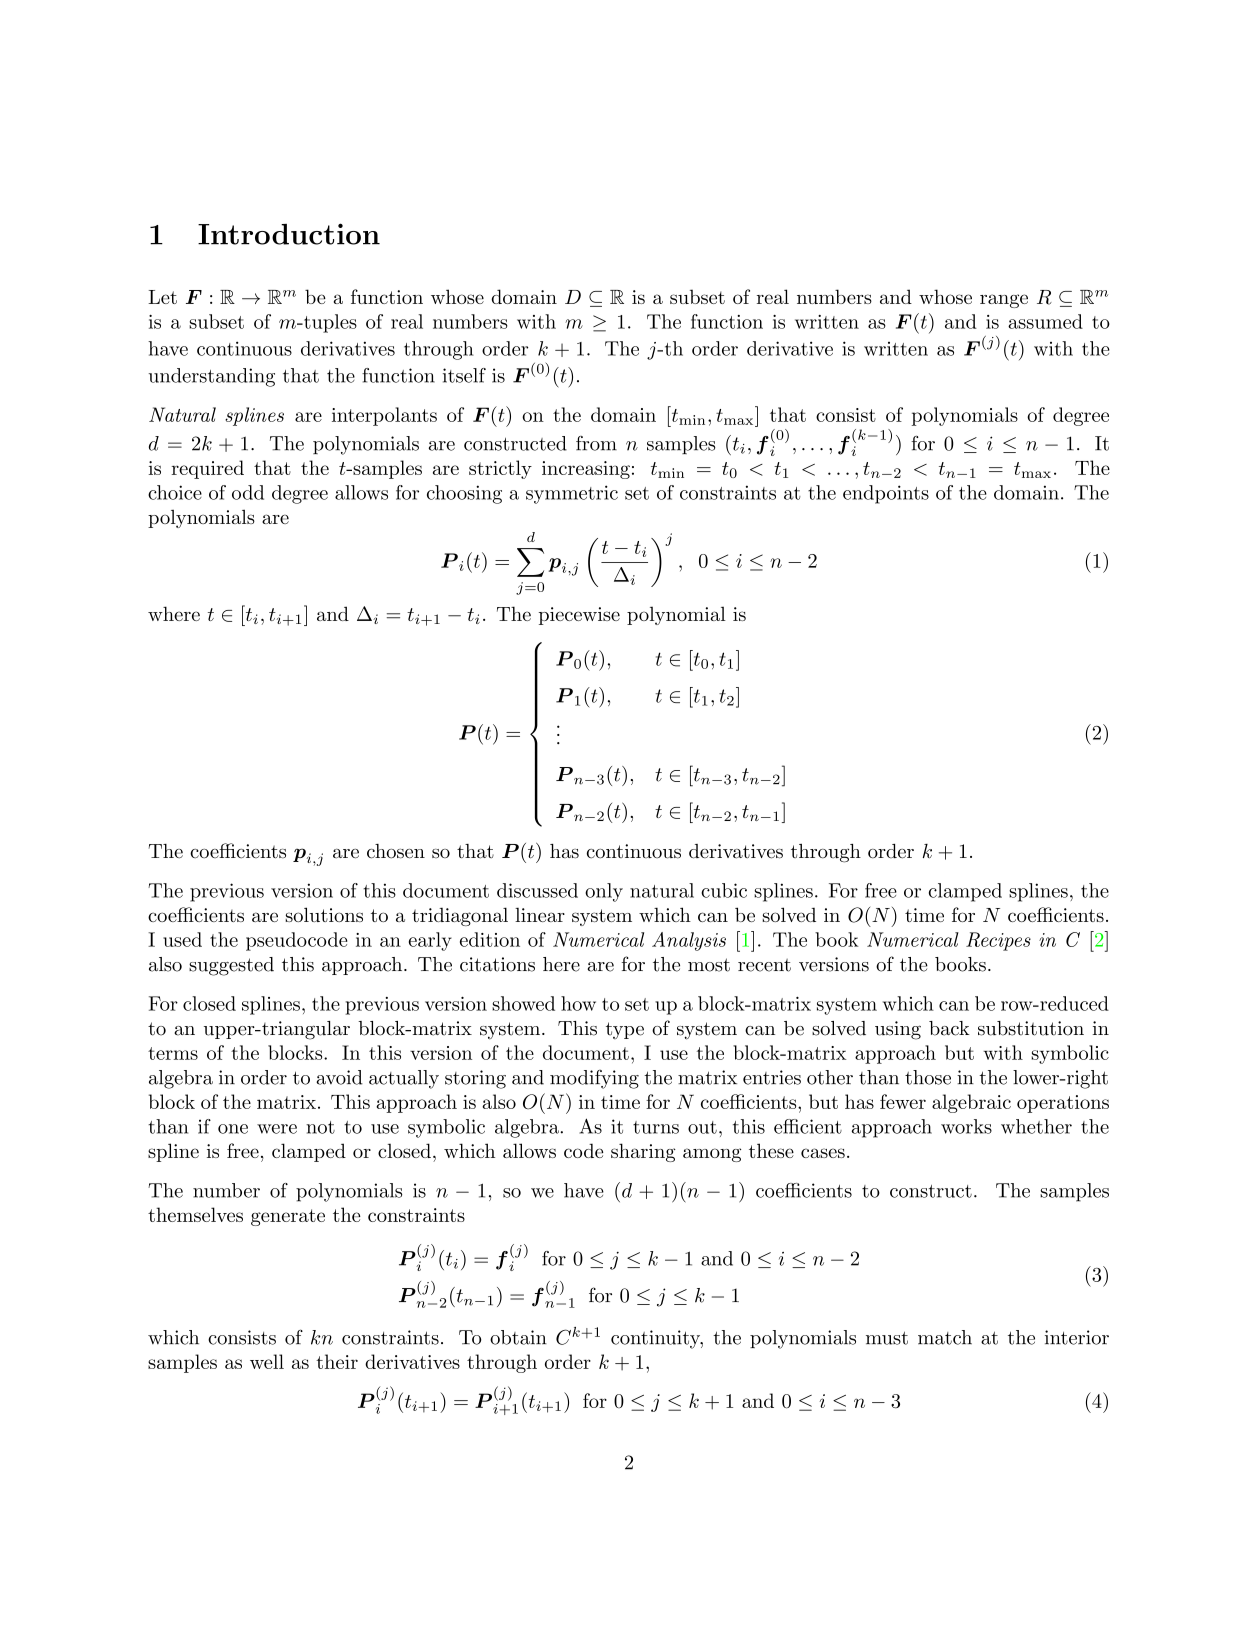 This screenshot has width=1258, height=1628. What do you see at coordinates (998, 941) in the screenshot?
I see `Recipes` at bounding box center [998, 941].
